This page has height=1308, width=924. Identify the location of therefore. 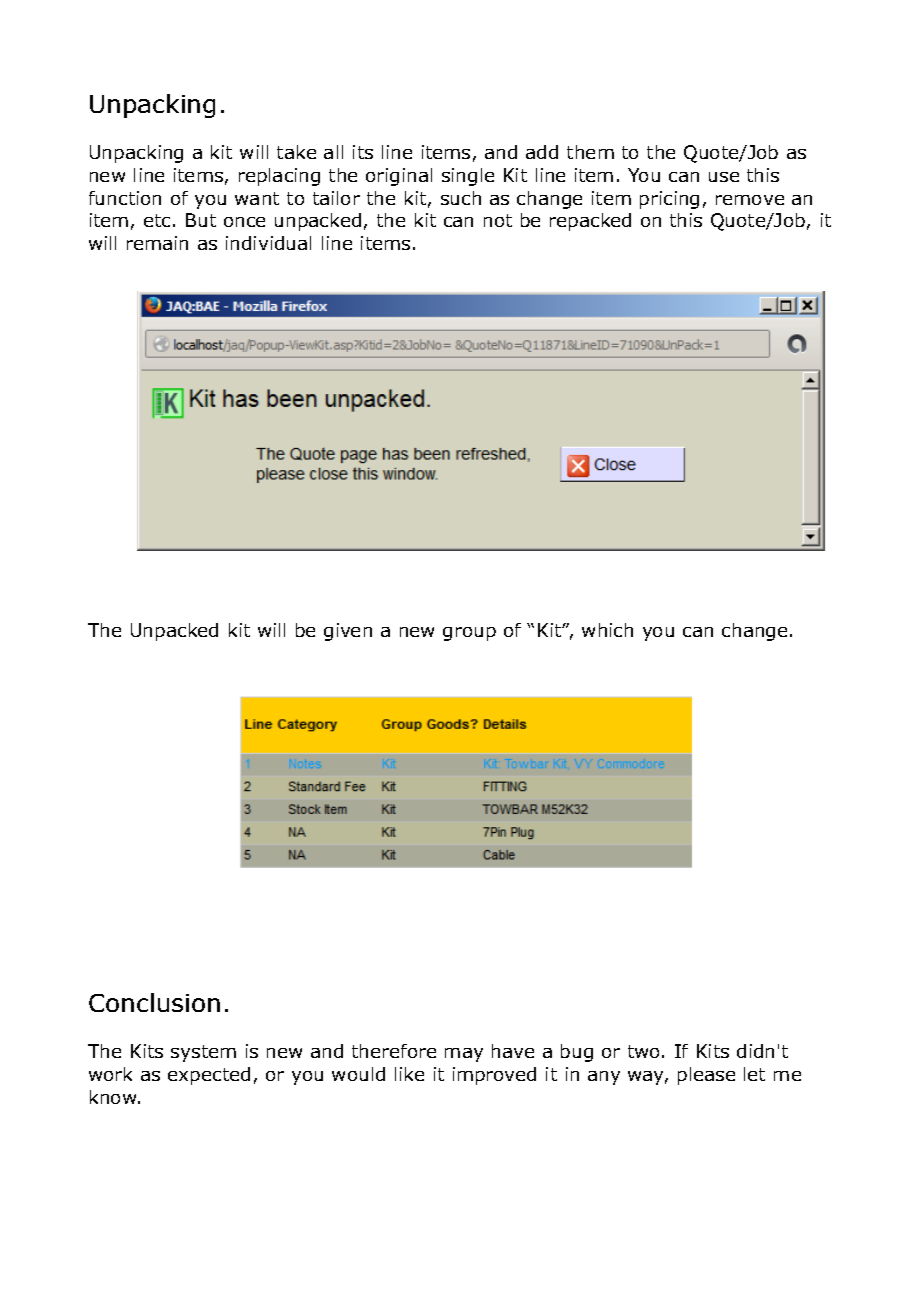
(394, 1051).
